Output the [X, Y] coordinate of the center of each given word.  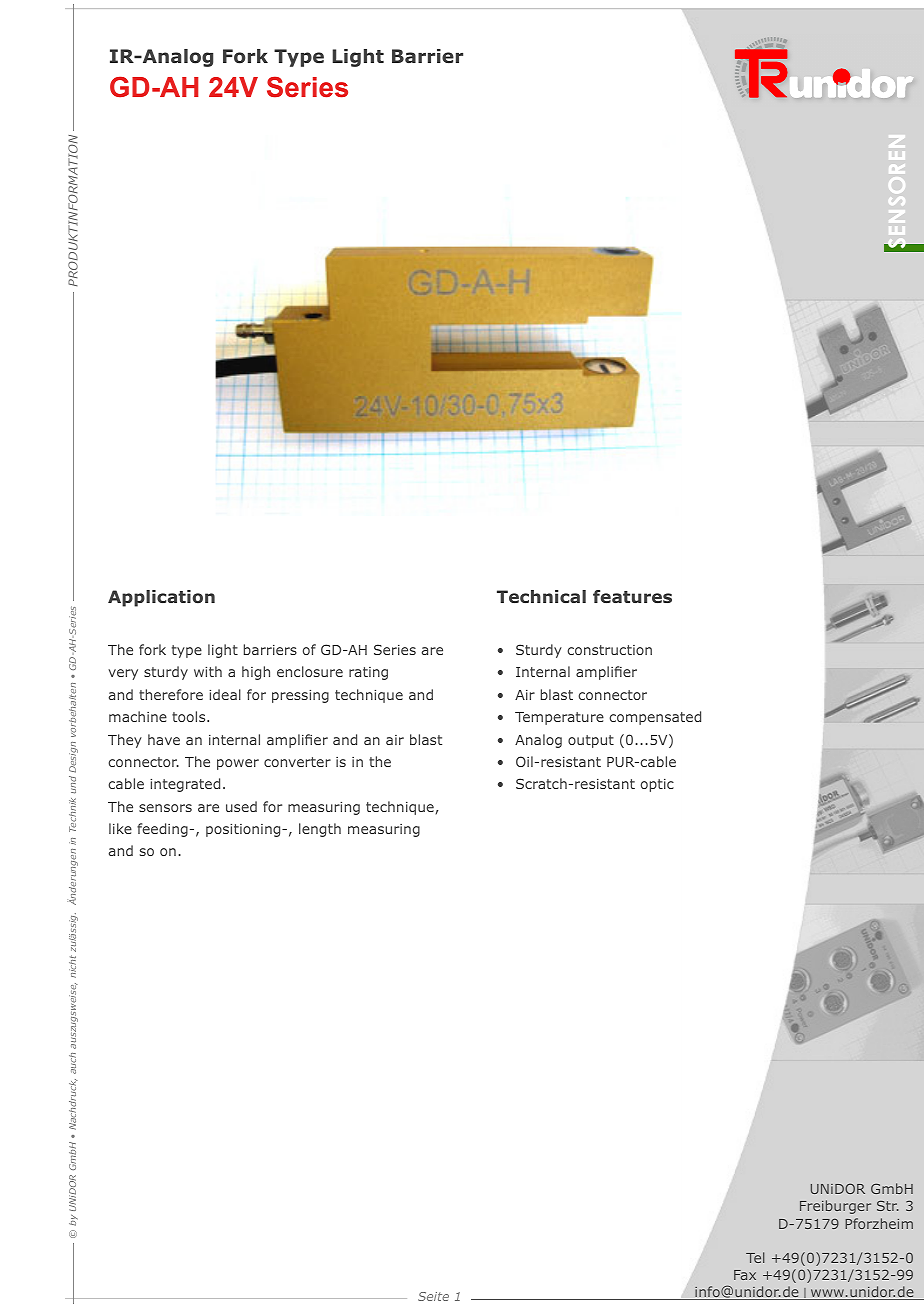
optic [657, 785]
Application [161, 598]
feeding [162, 830]
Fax [745, 1275]
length [320, 830]
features [632, 596]
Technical [541, 596]
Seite [433, 1296]
